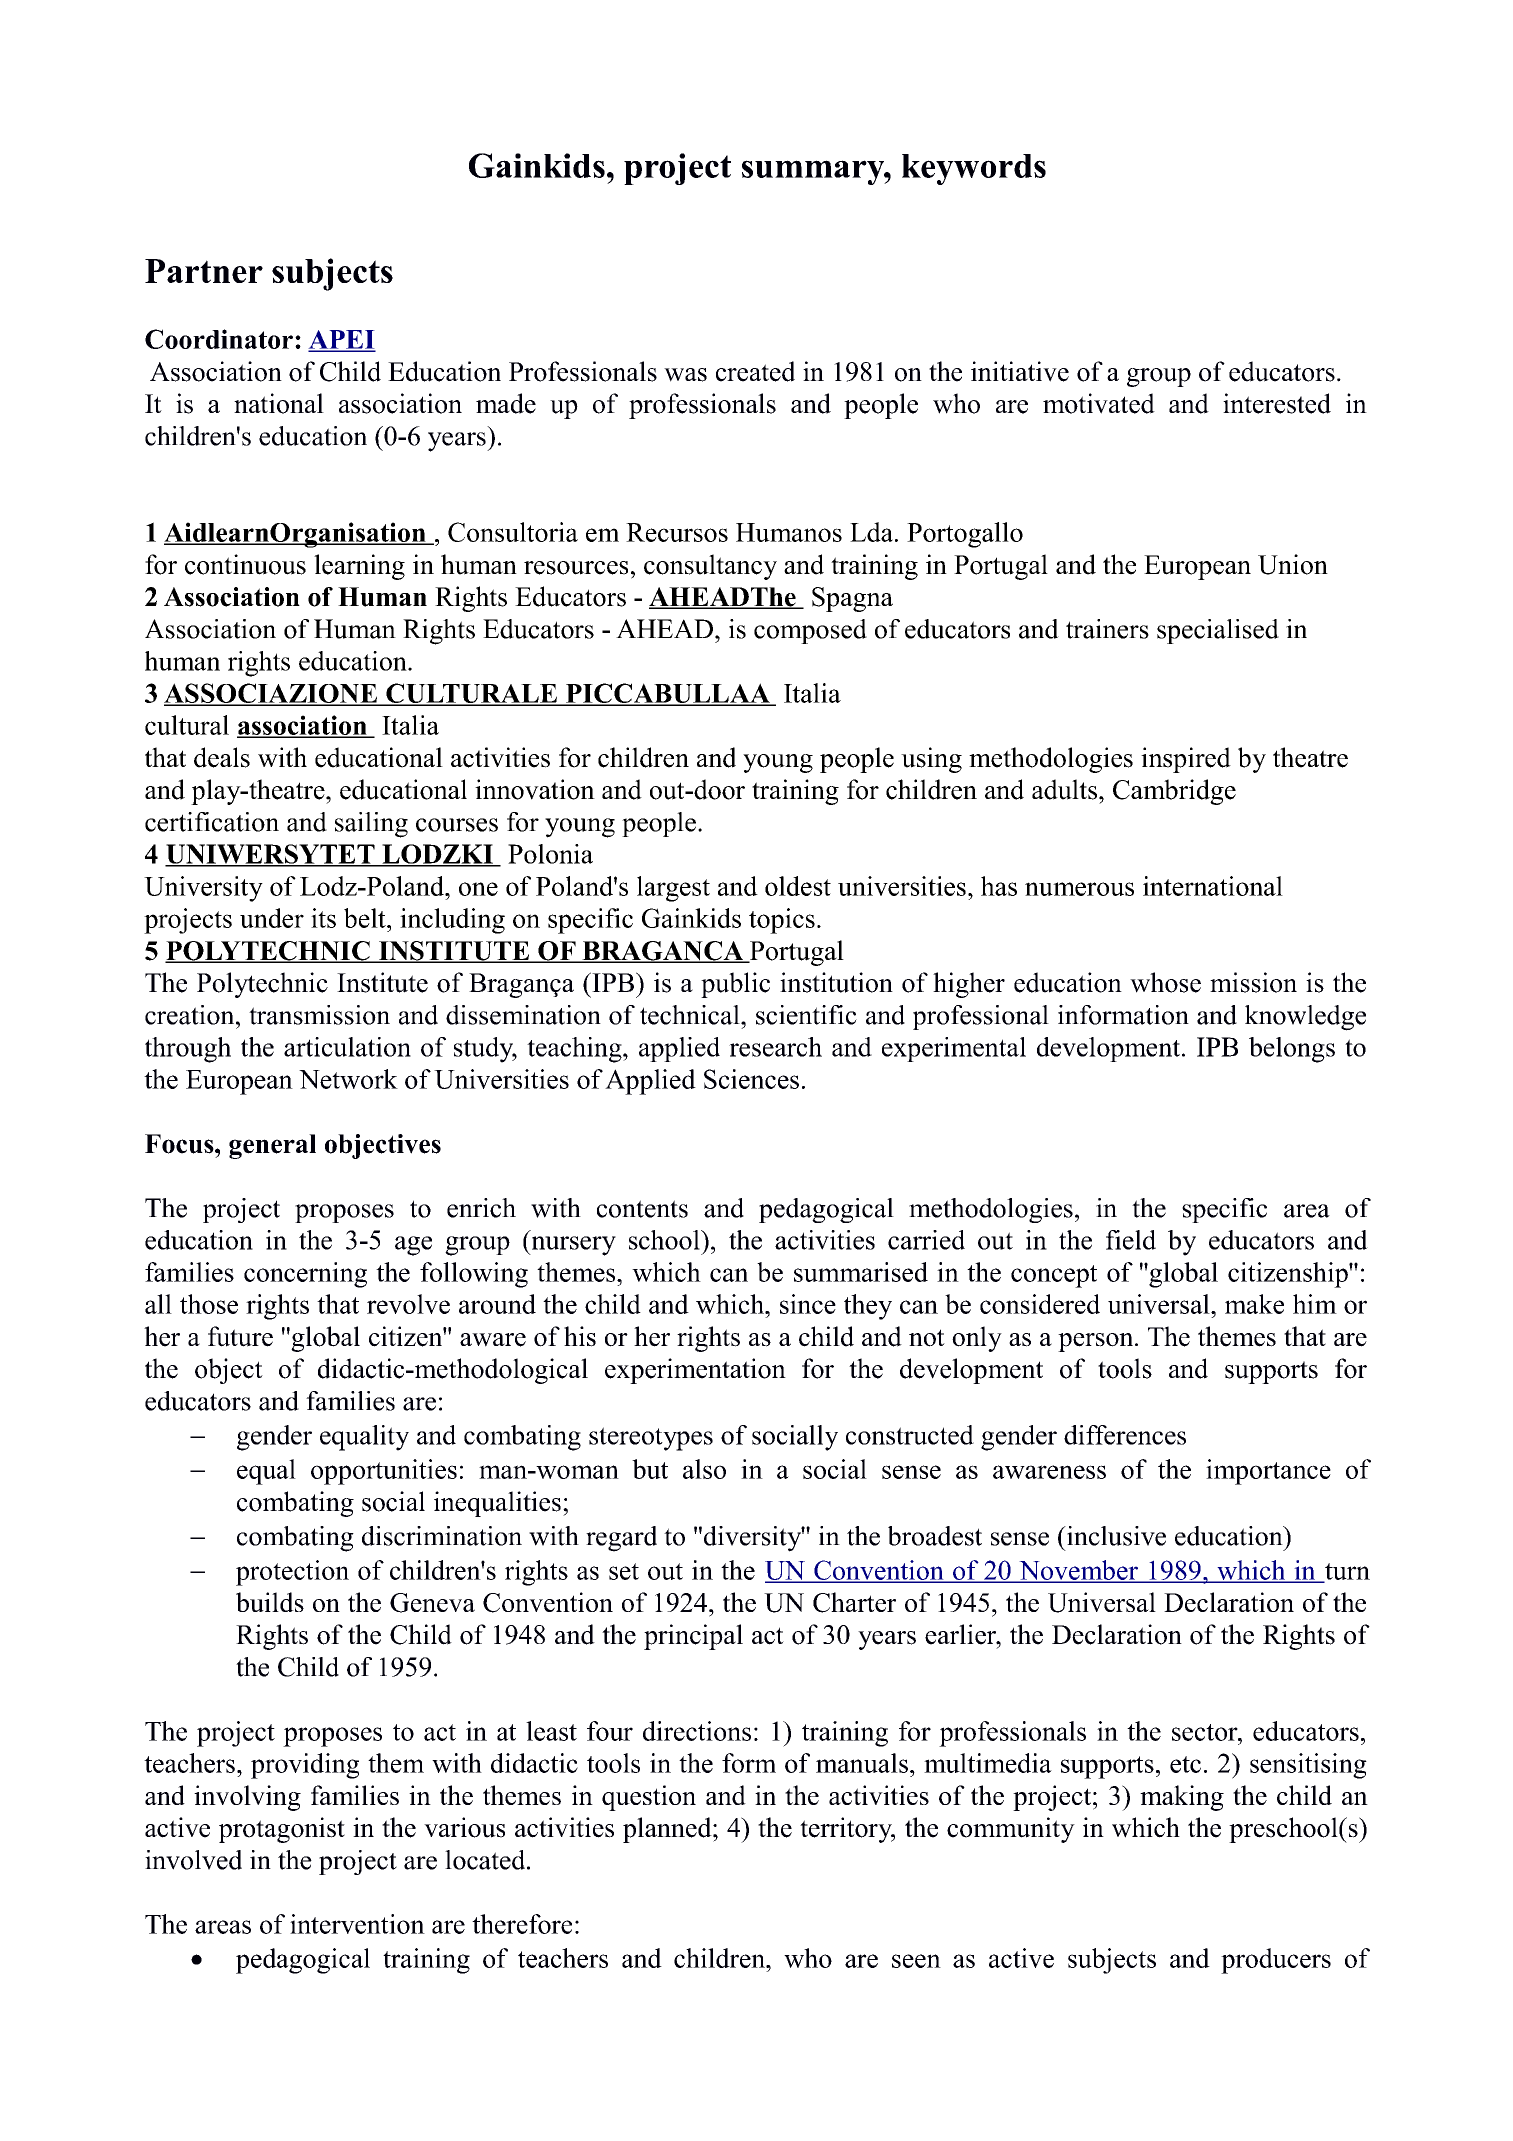 This screenshot has height=2141, width=1513. Describe the element at coordinates (204, 271) in the screenshot. I see `Partner` at that location.
